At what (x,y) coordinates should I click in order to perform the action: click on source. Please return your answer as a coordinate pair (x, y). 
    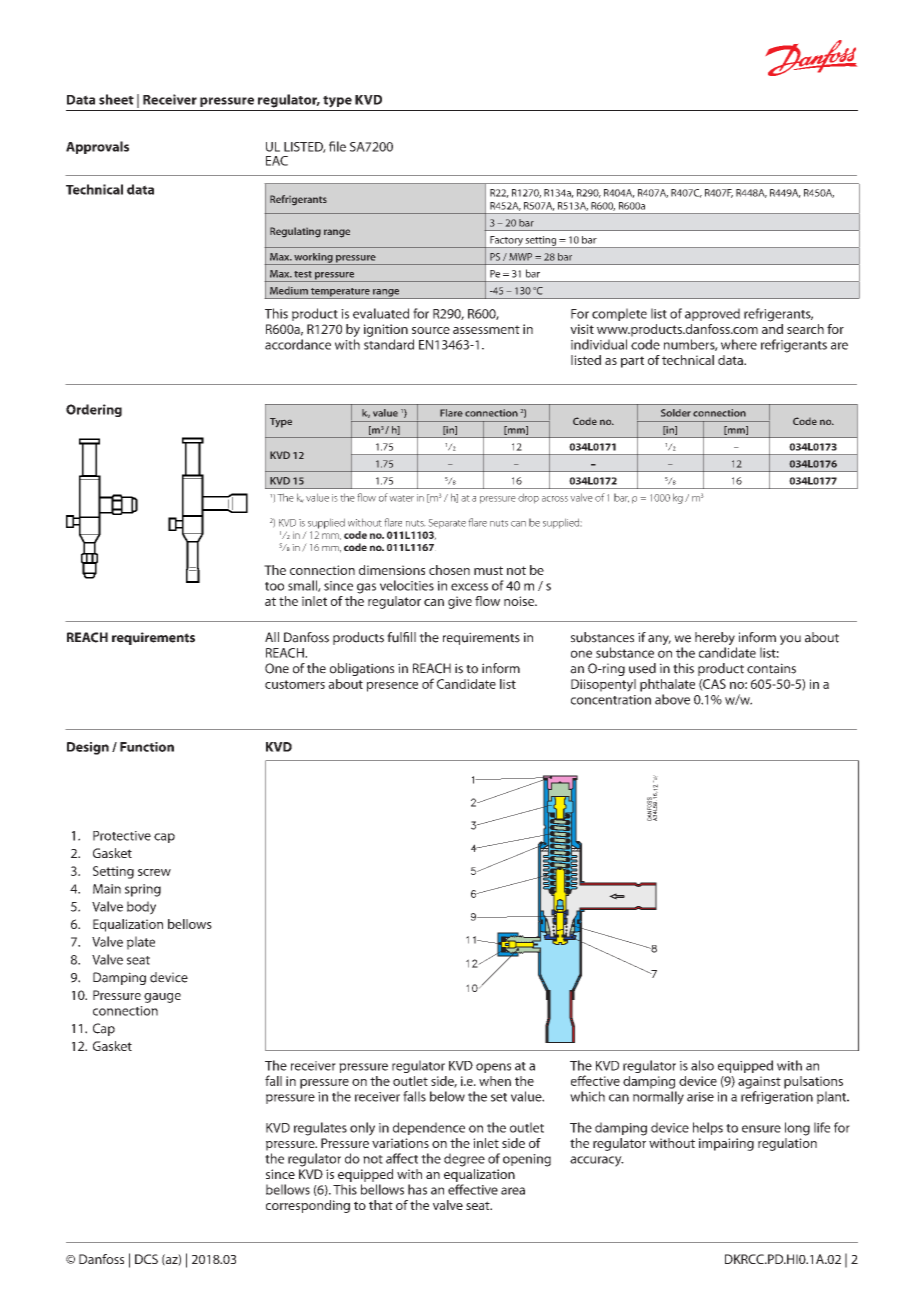
    Looking at the image, I should click on (431, 330).
